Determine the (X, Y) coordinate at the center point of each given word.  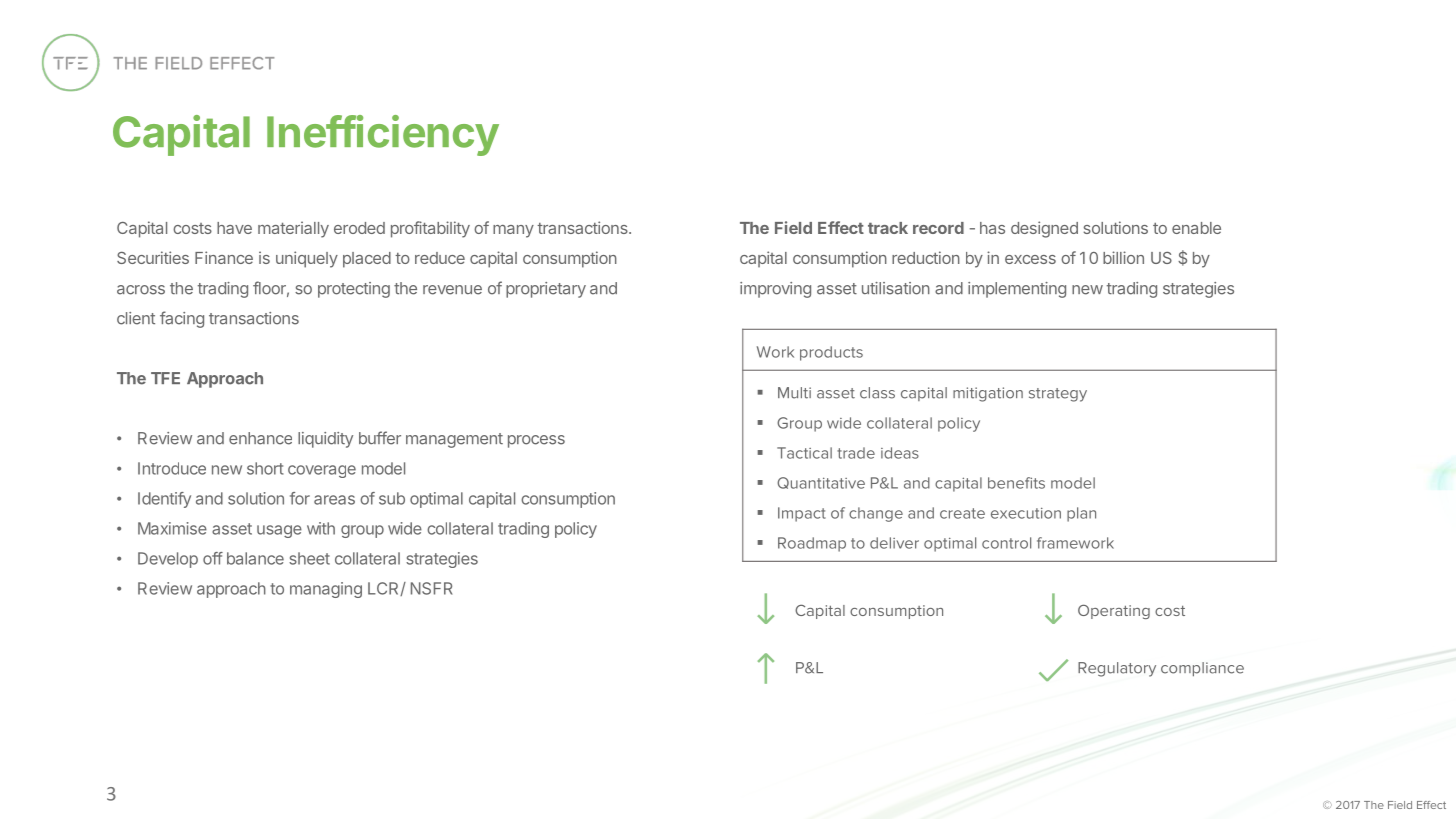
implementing (1017, 290)
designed (1044, 229)
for (300, 498)
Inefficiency (383, 135)
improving (775, 290)
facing (182, 319)
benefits (1016, 483)
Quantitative (821, 483)
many (513, 231)
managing (326, 590)
